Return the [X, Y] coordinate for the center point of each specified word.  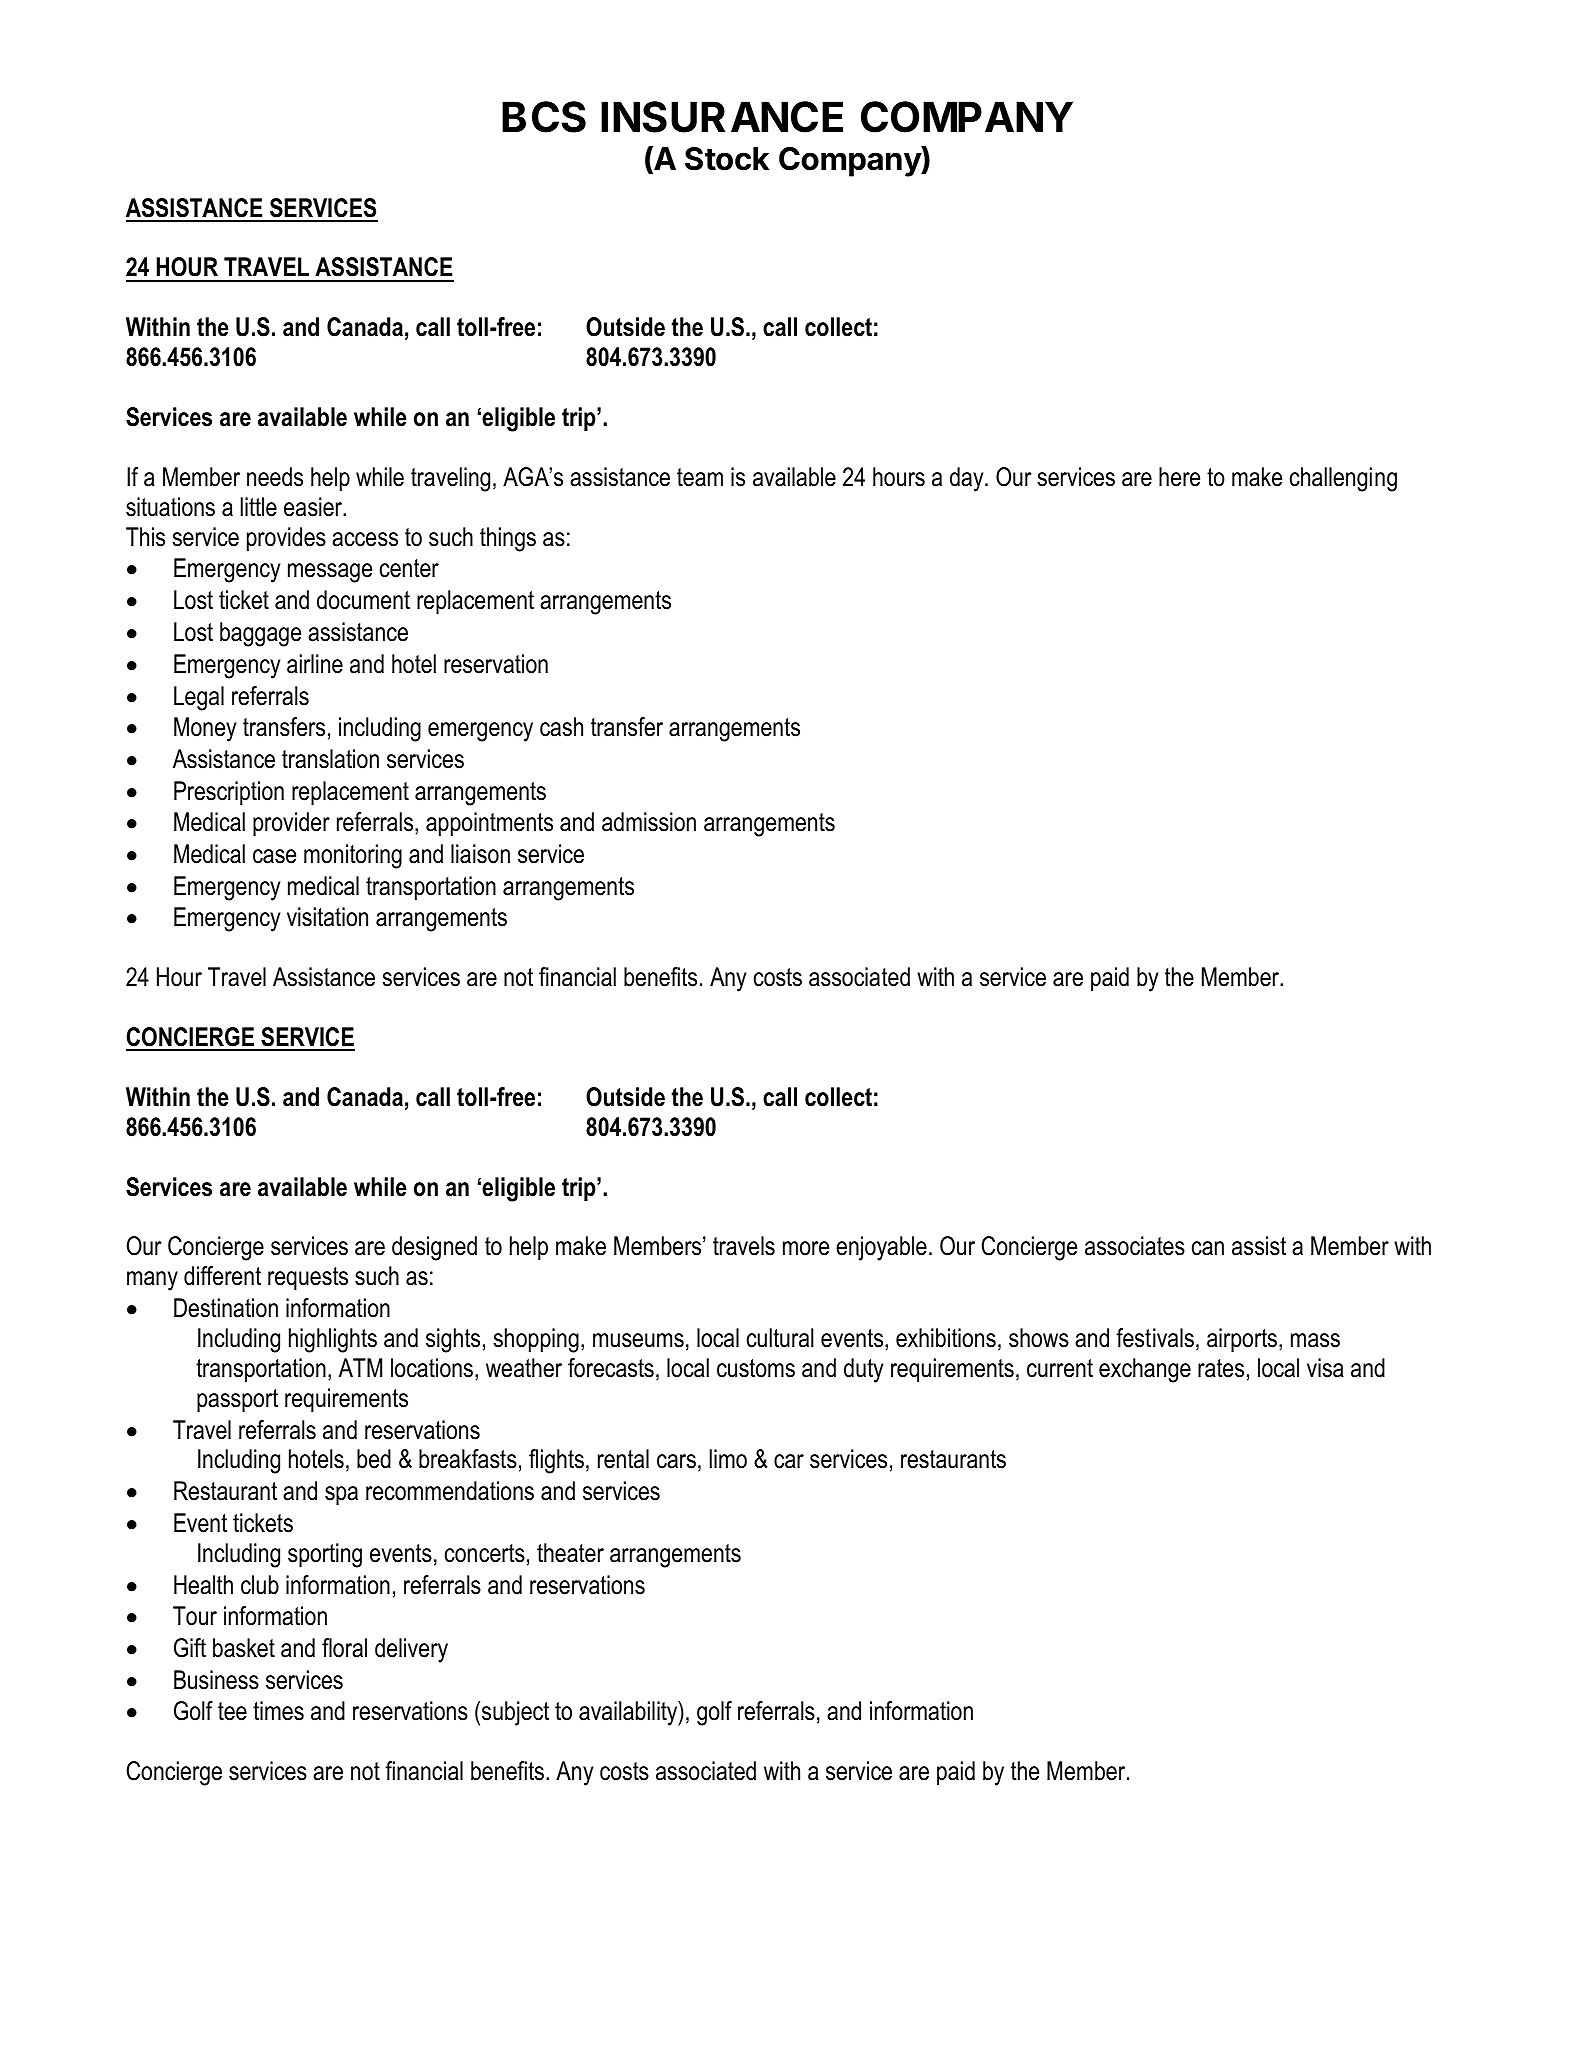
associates [1135, 1246]
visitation [327, 917]
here [1179, 477]
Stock [727, 159]
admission [649, 822]
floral [344, 1648]
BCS [544, 117]
